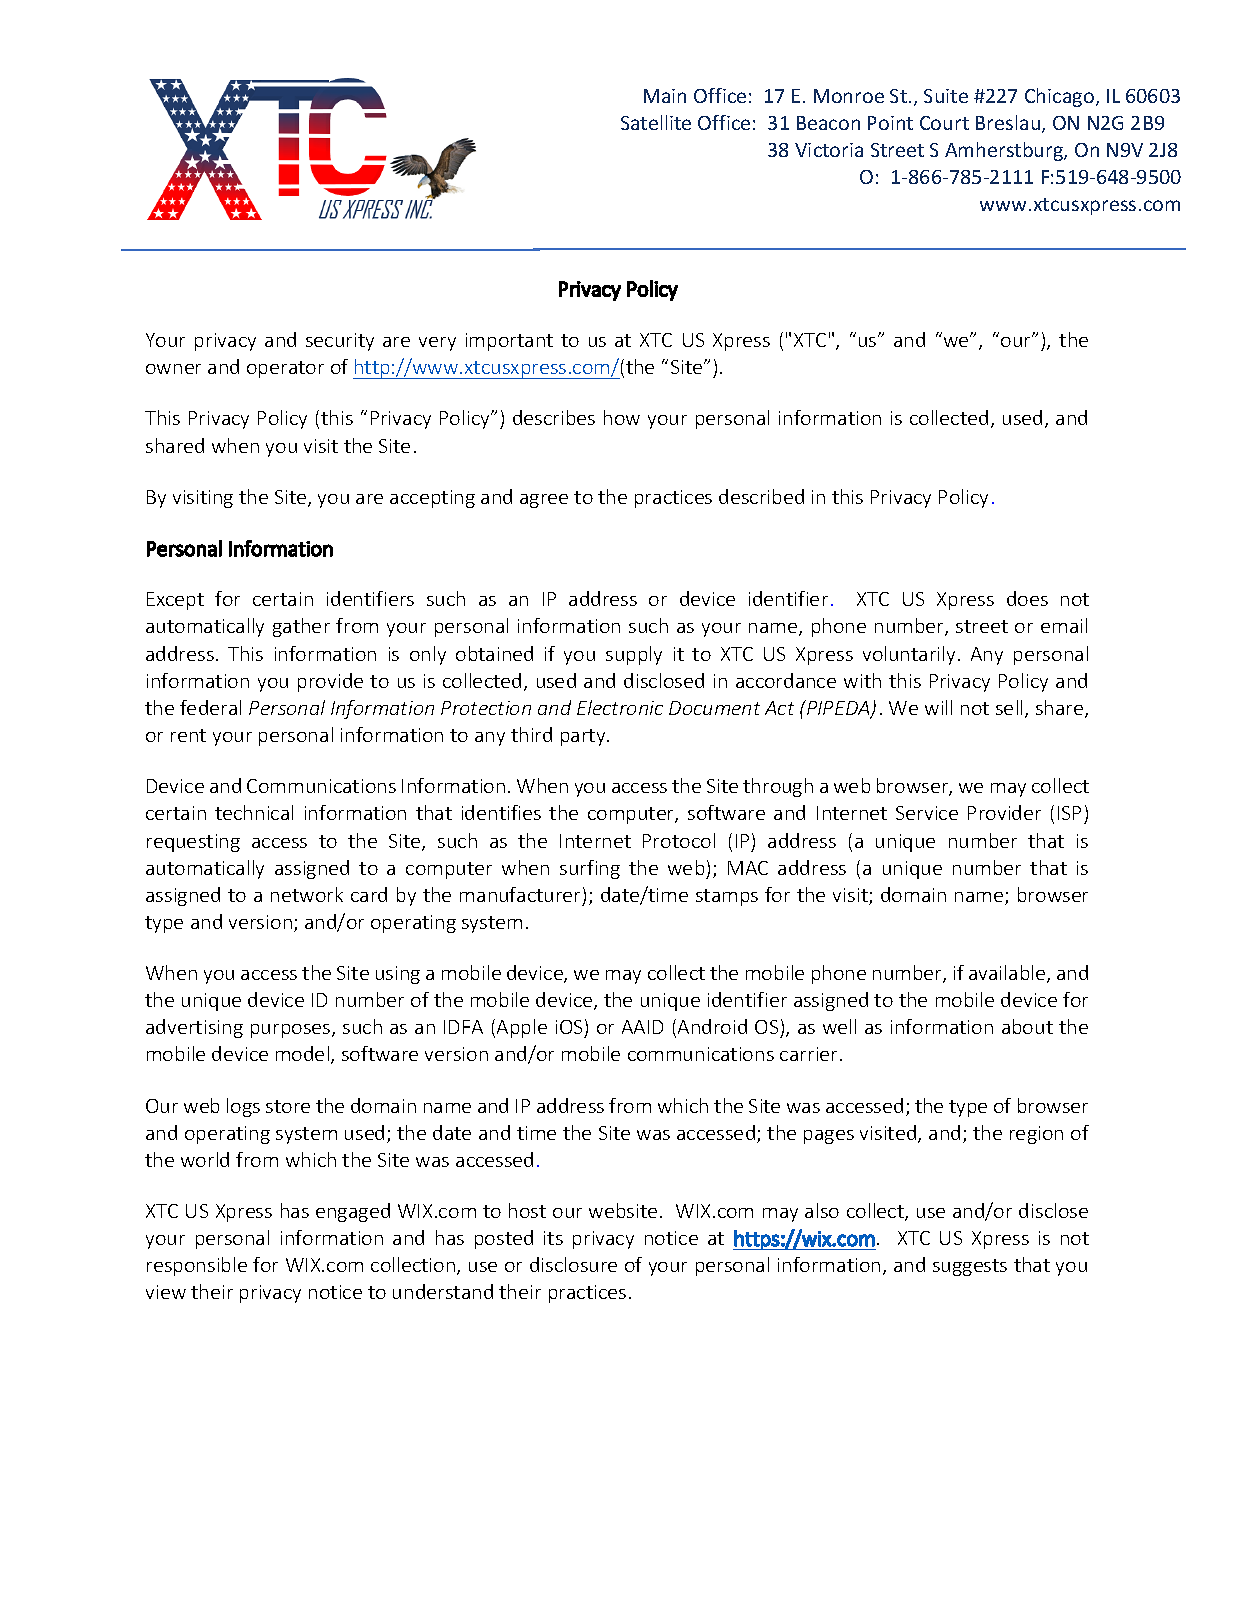 The height and width of the screenshot is (1598, 1235). What do you see at coordinates (573, 1264) in the screenshot?
I see `disclosure` at bounding box center [573, 1264].
